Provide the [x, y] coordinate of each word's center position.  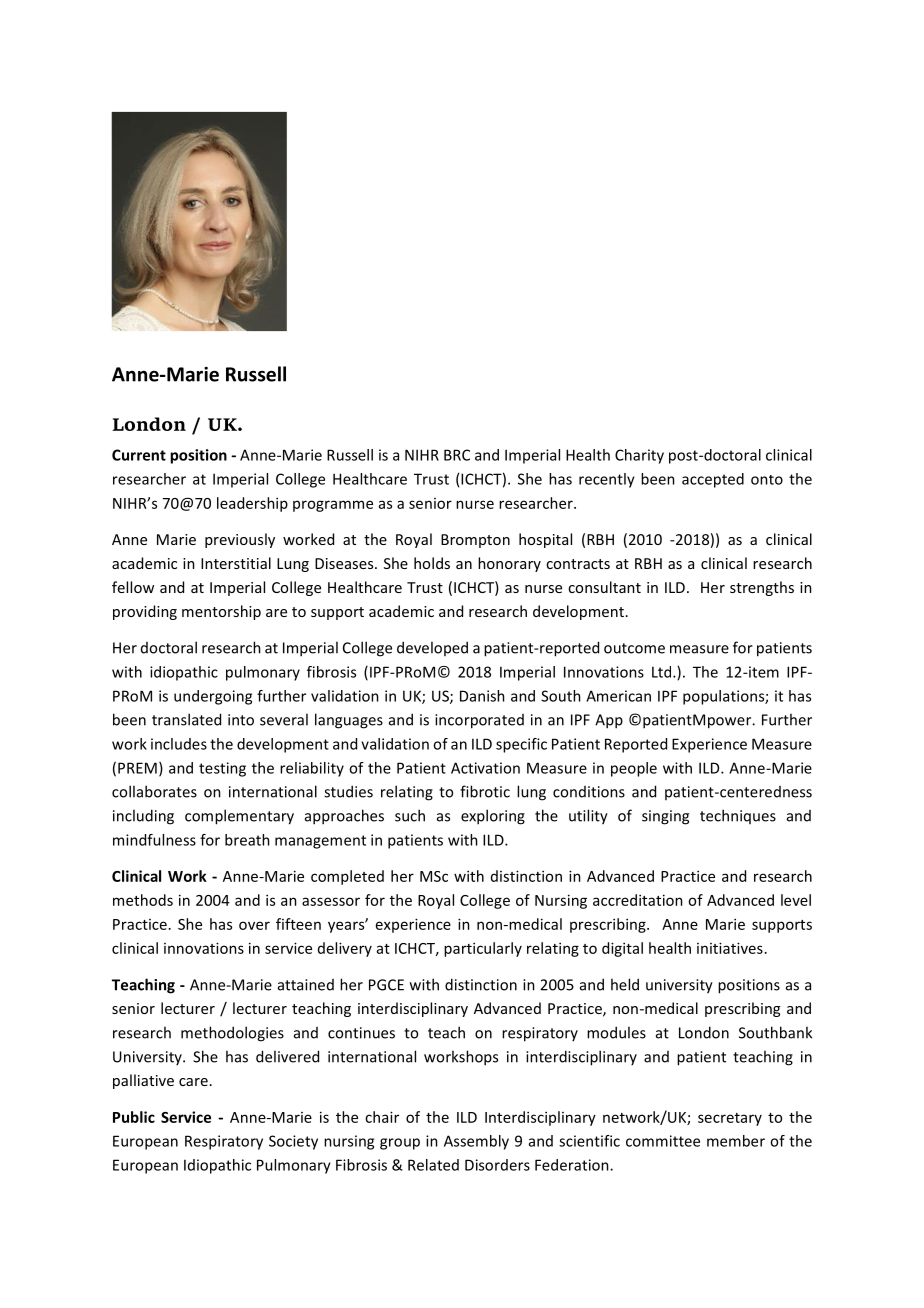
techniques [738, 816]
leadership [252, 504]
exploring [493, 817]
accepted [713, 480]
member [736, 1141]
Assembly [476, 1142]
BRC [457, 455]
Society [293, 1142]
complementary [239, 817]
